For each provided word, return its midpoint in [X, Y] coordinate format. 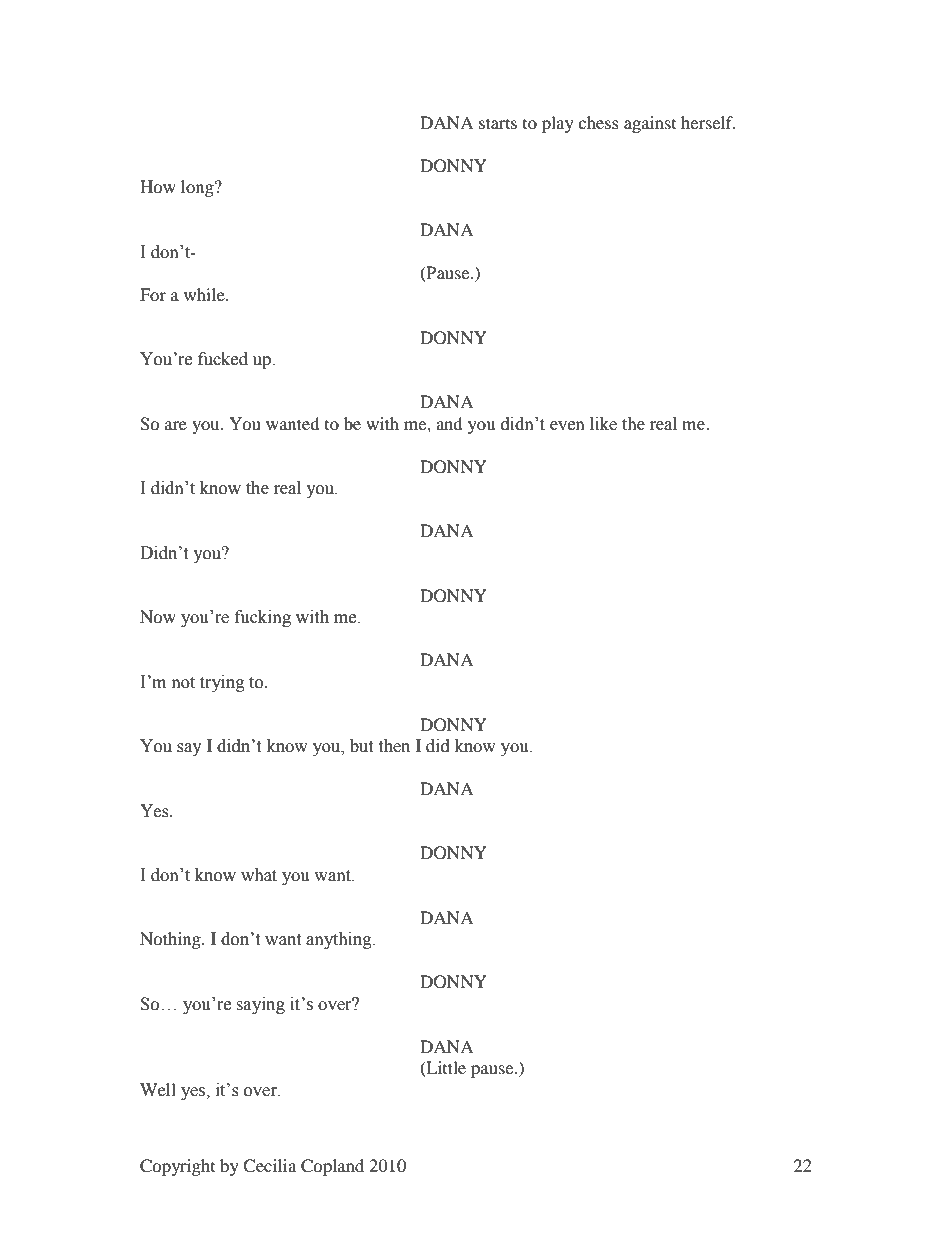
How [158, 186]
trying [222, 683]
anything [340, 940]
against [650, 124]
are [176, 425]
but [361, 746]
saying [260, 1005]
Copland [332, 1167]
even [567, 426]
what [259, 875]
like [603, 424]
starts [498, 123]
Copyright [177, 1167]
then [394, 746]
